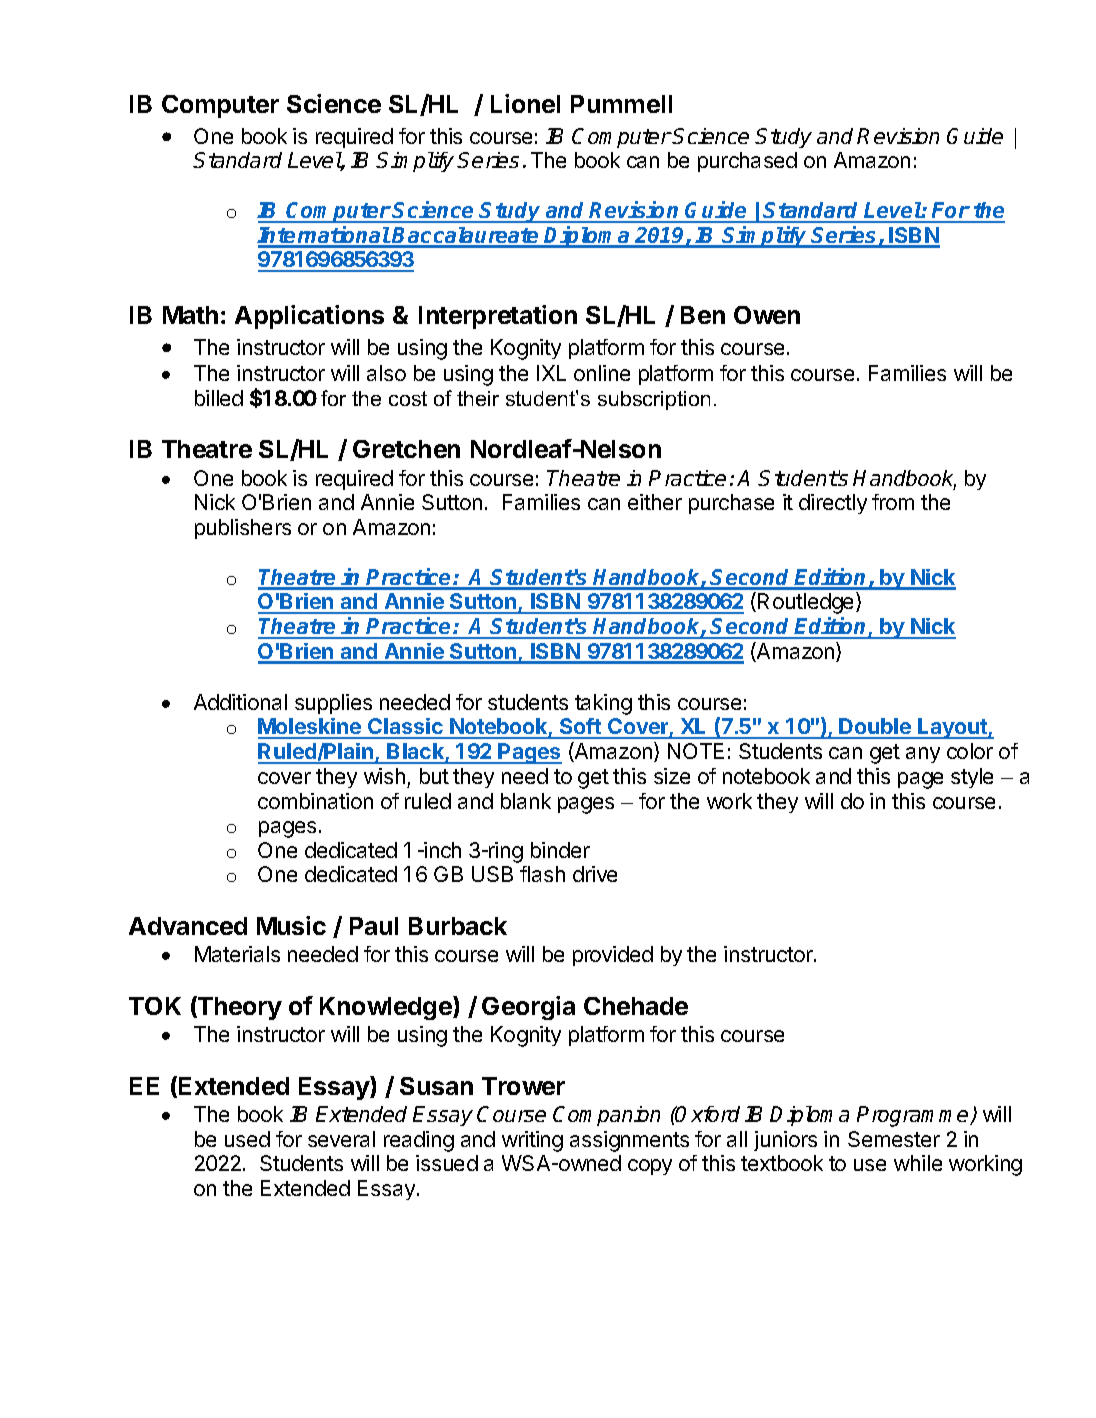 This document has width=1096, height=1418. What do you see at coordinates (893, 502) in the document?
I see `from` at bounding box center [893, 502].
